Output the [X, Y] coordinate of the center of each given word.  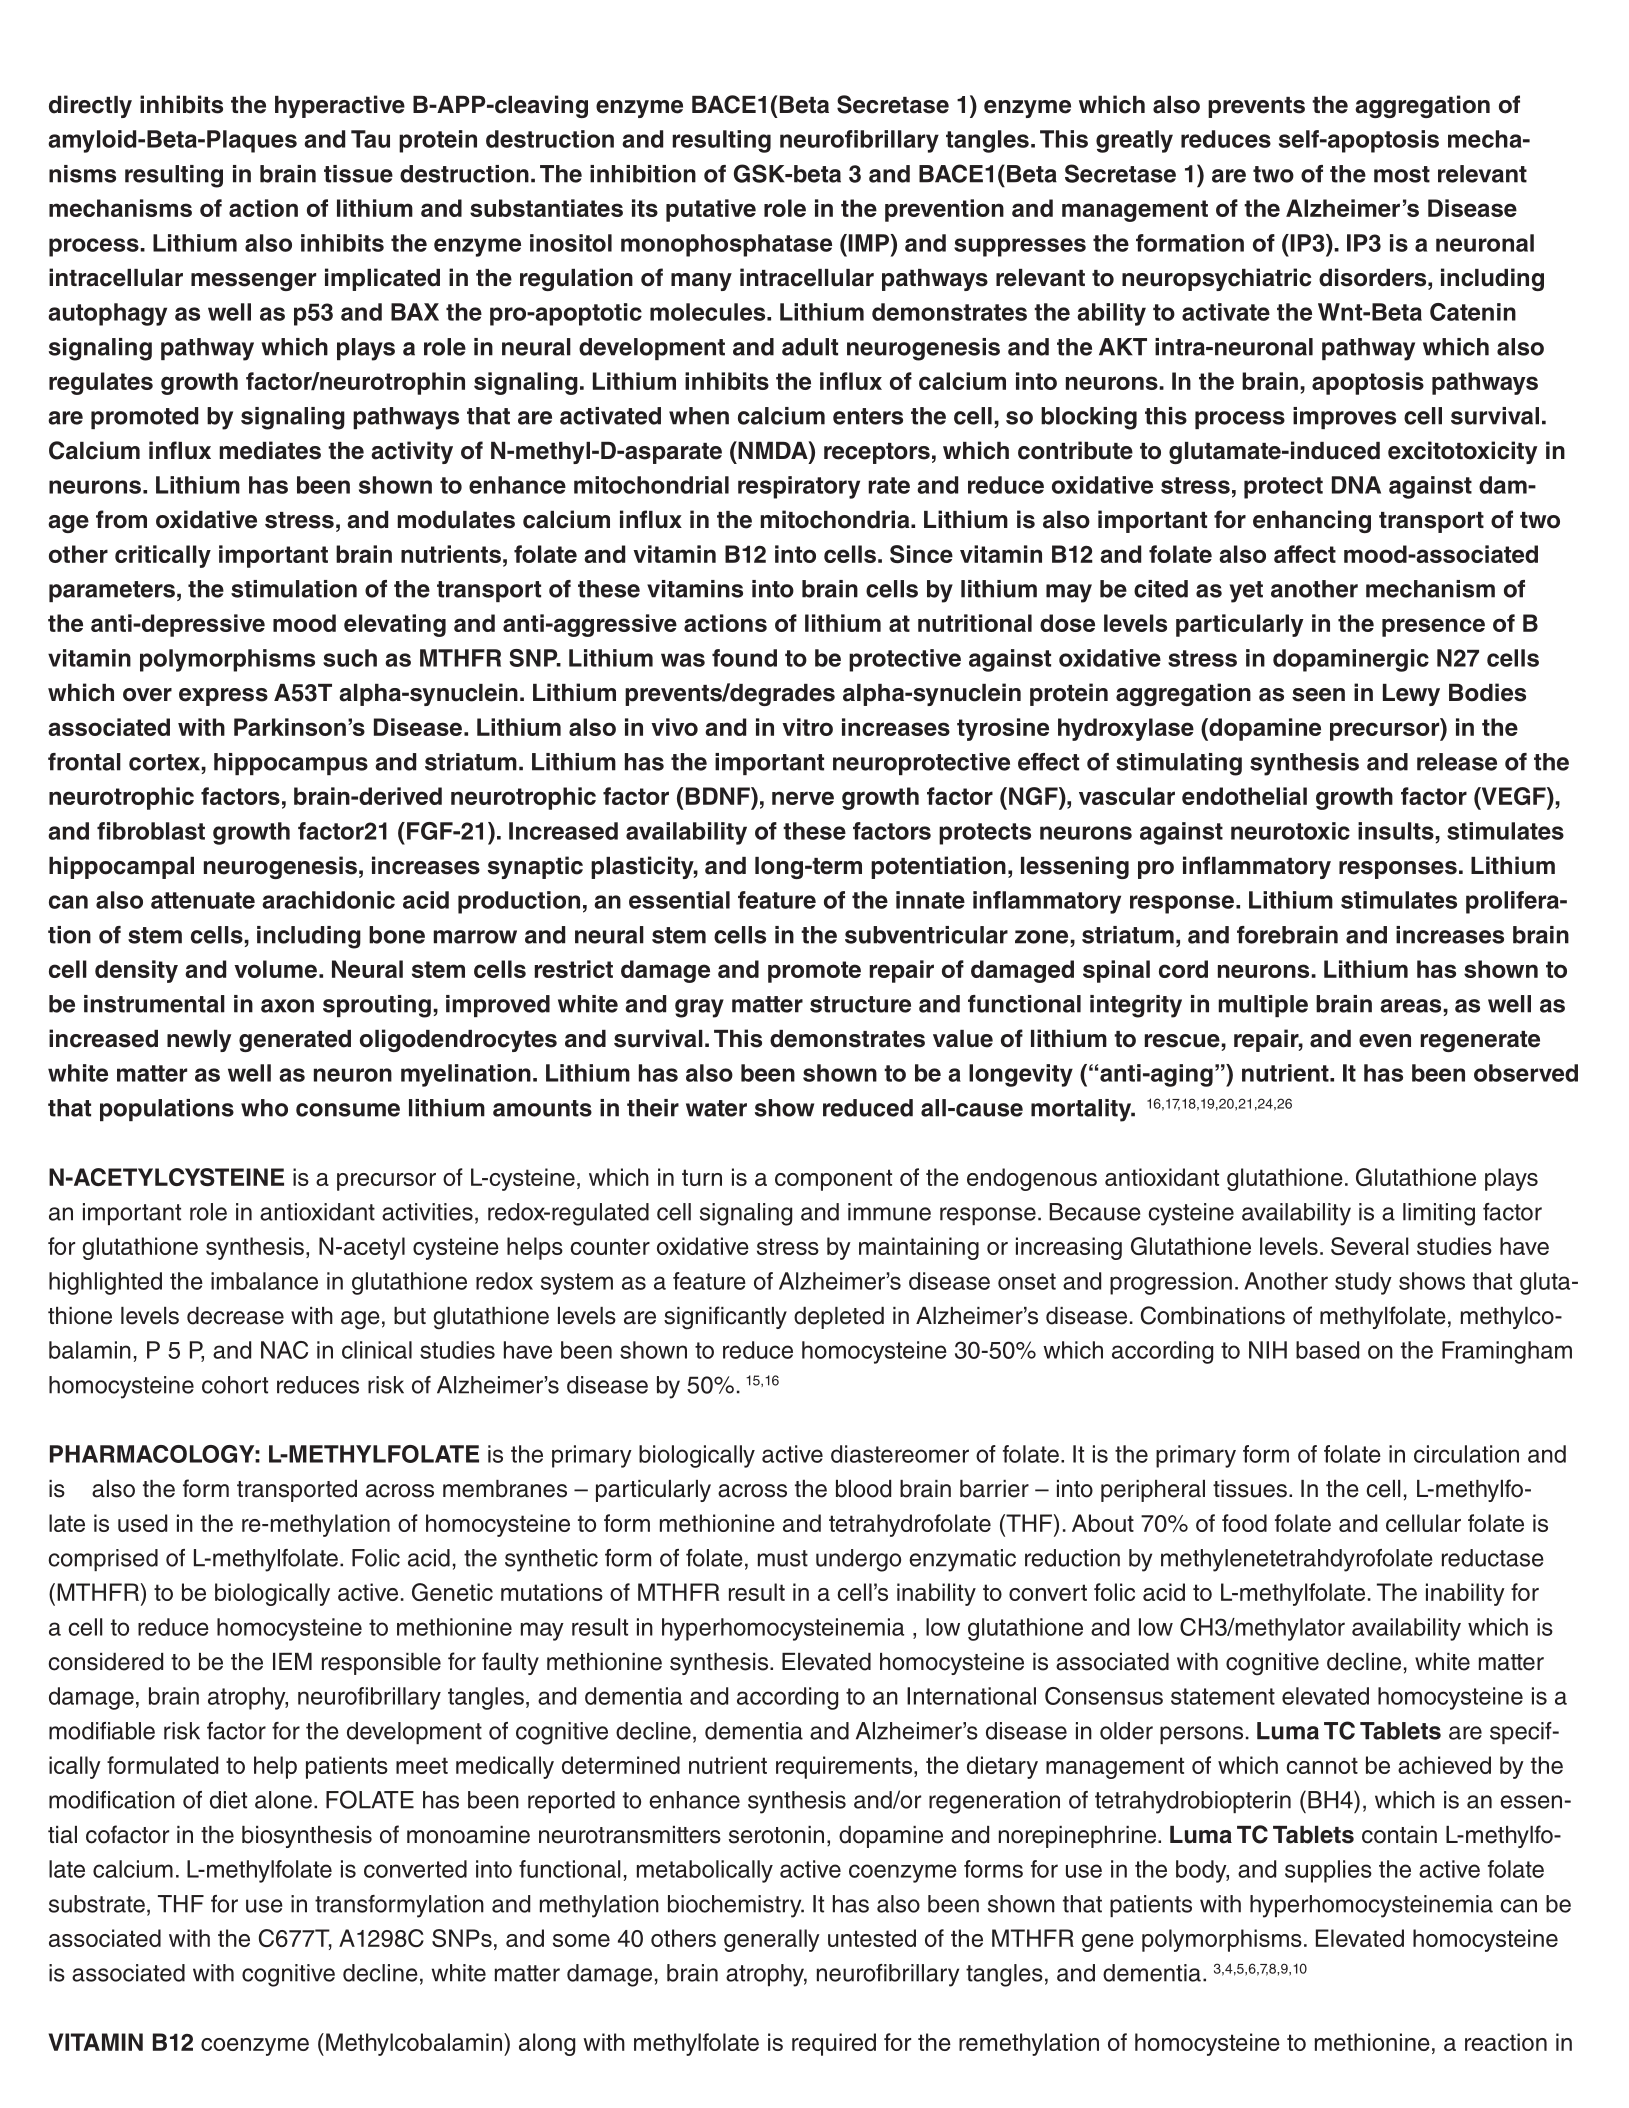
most [1402, 174]
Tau [370, 139]
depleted [839, 1318]
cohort [235, 1385]
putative [711, 210]
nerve [803, 798]
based [1327, 1350]
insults [1396, 831]
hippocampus [291, 764]
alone [283, 1800]
